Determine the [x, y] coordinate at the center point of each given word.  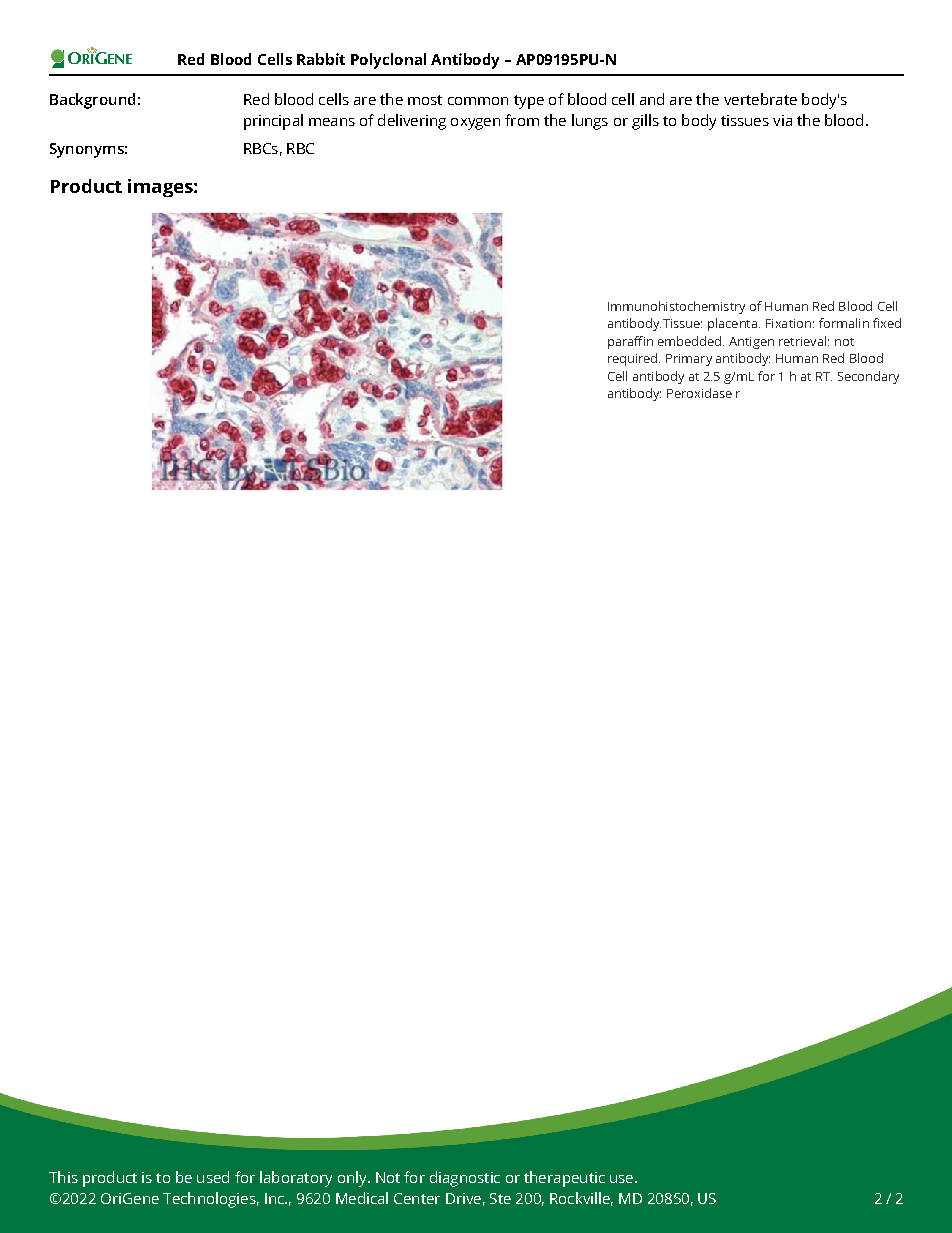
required [634, 359]
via [782, 120]
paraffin [630, 342]
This [63, 1177]
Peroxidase [699, 393]
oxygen [475, 124]
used [213, 1177]
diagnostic [465, 1179]
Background [92, 101]
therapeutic [564, 1179]
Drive [463, 1198]
